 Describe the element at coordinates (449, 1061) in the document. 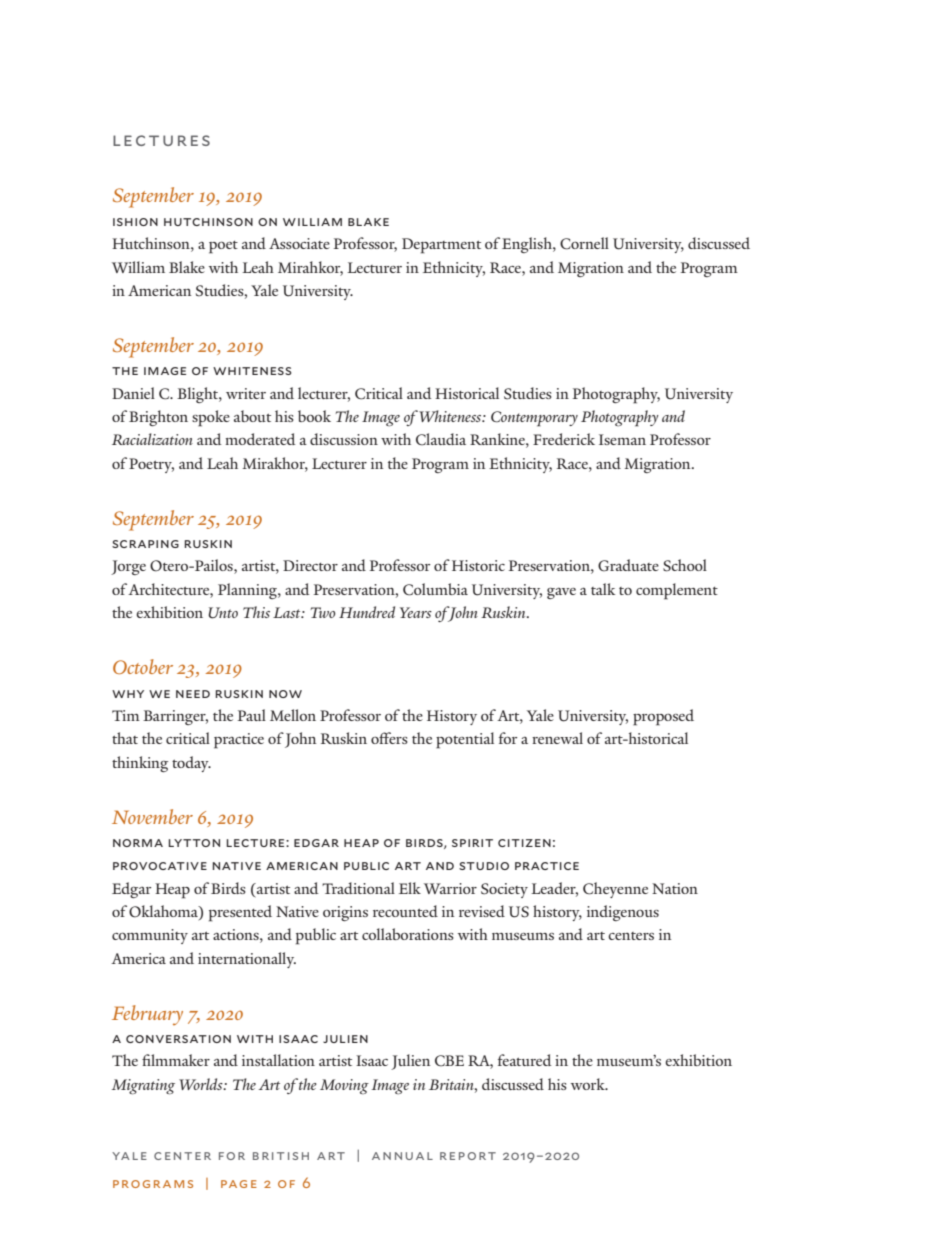

I see `CBE` at that location.
